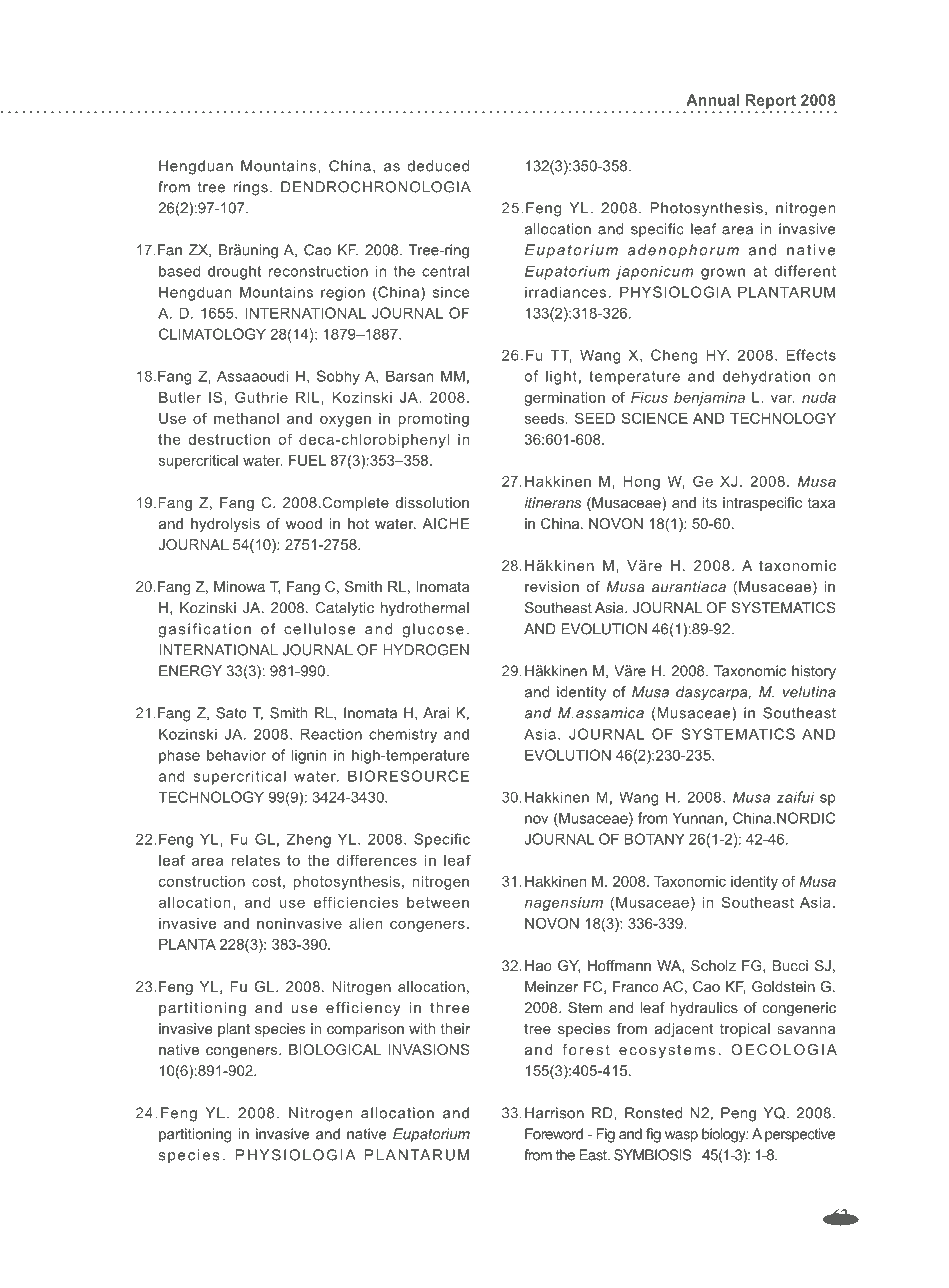 The height and width of the screenshot is (1288, 949). What do you see at coordinates (335, 1049) in the screenshot?
I see `BIOLOGICAL` at bounding box center [335, 1049].
